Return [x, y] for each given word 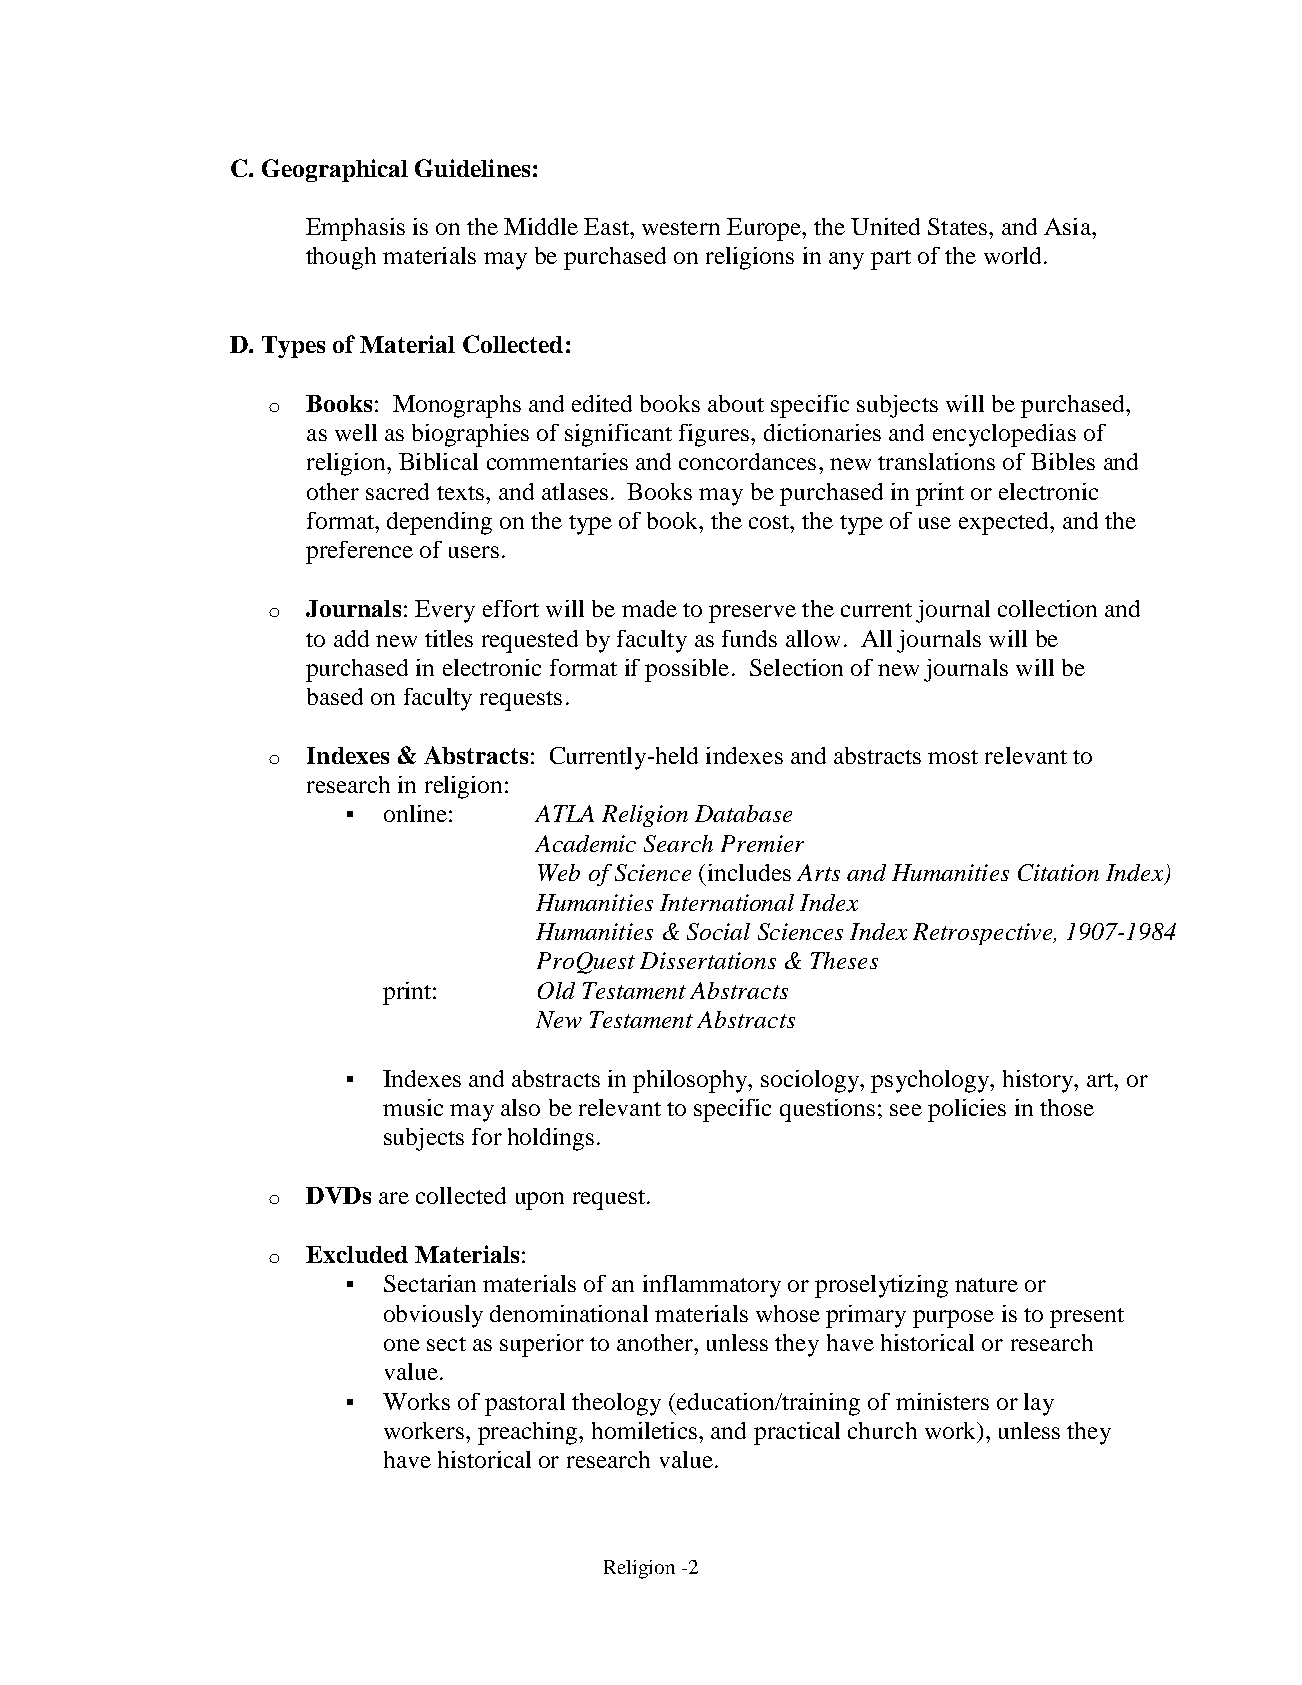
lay [1039, 1404]
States [959, 226]
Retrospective [984, 934]
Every [445, 611]
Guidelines [472, 168]
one [402, 1345]
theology [616, 1404]
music [413, 1107]
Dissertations [708, 960]
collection [1047, 608]
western [681, 228]
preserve [752, 614]
